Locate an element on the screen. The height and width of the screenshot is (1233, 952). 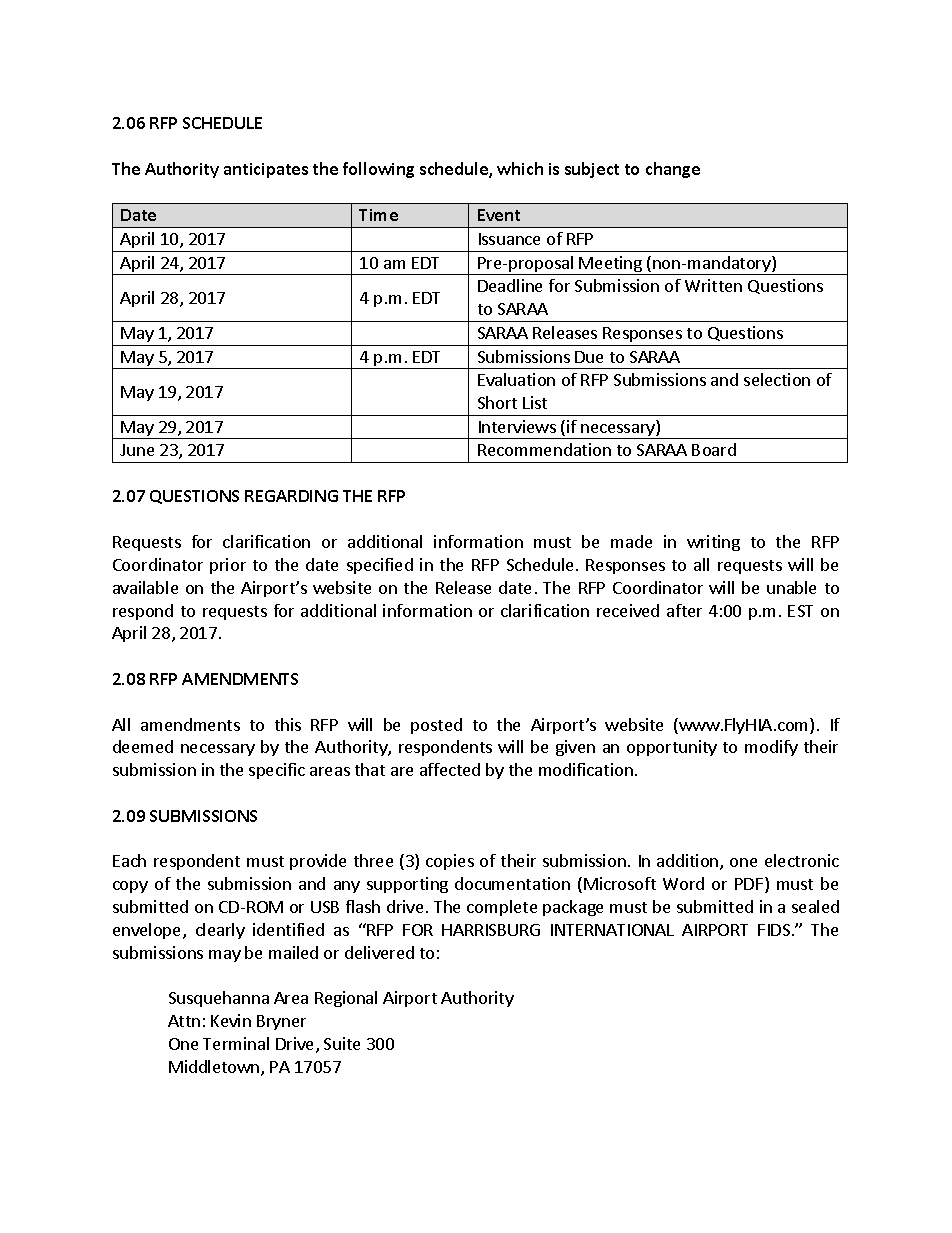
Board is located at coordinates (714, 449).
